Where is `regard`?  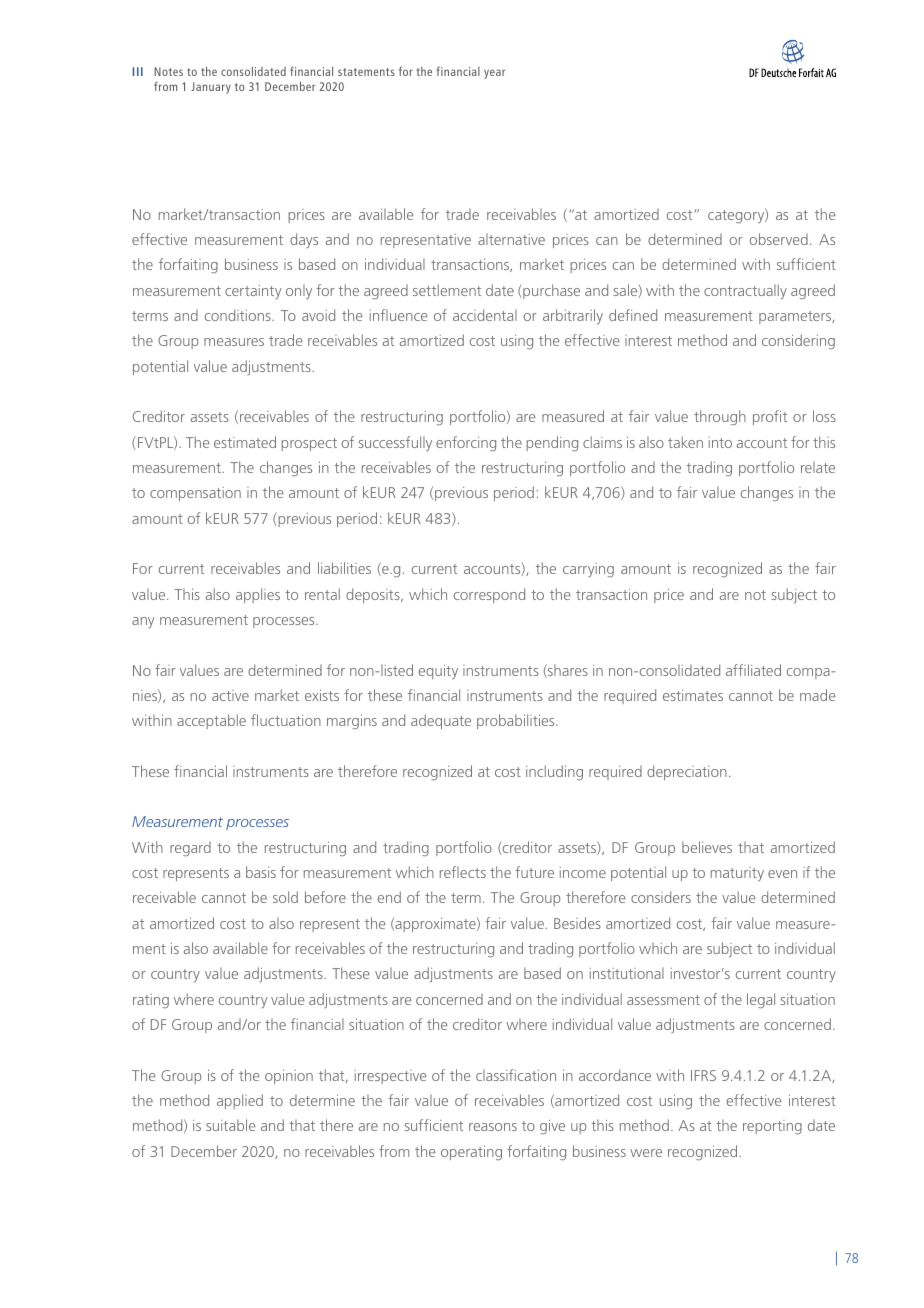
regard is located at coordinates (190, 849).
